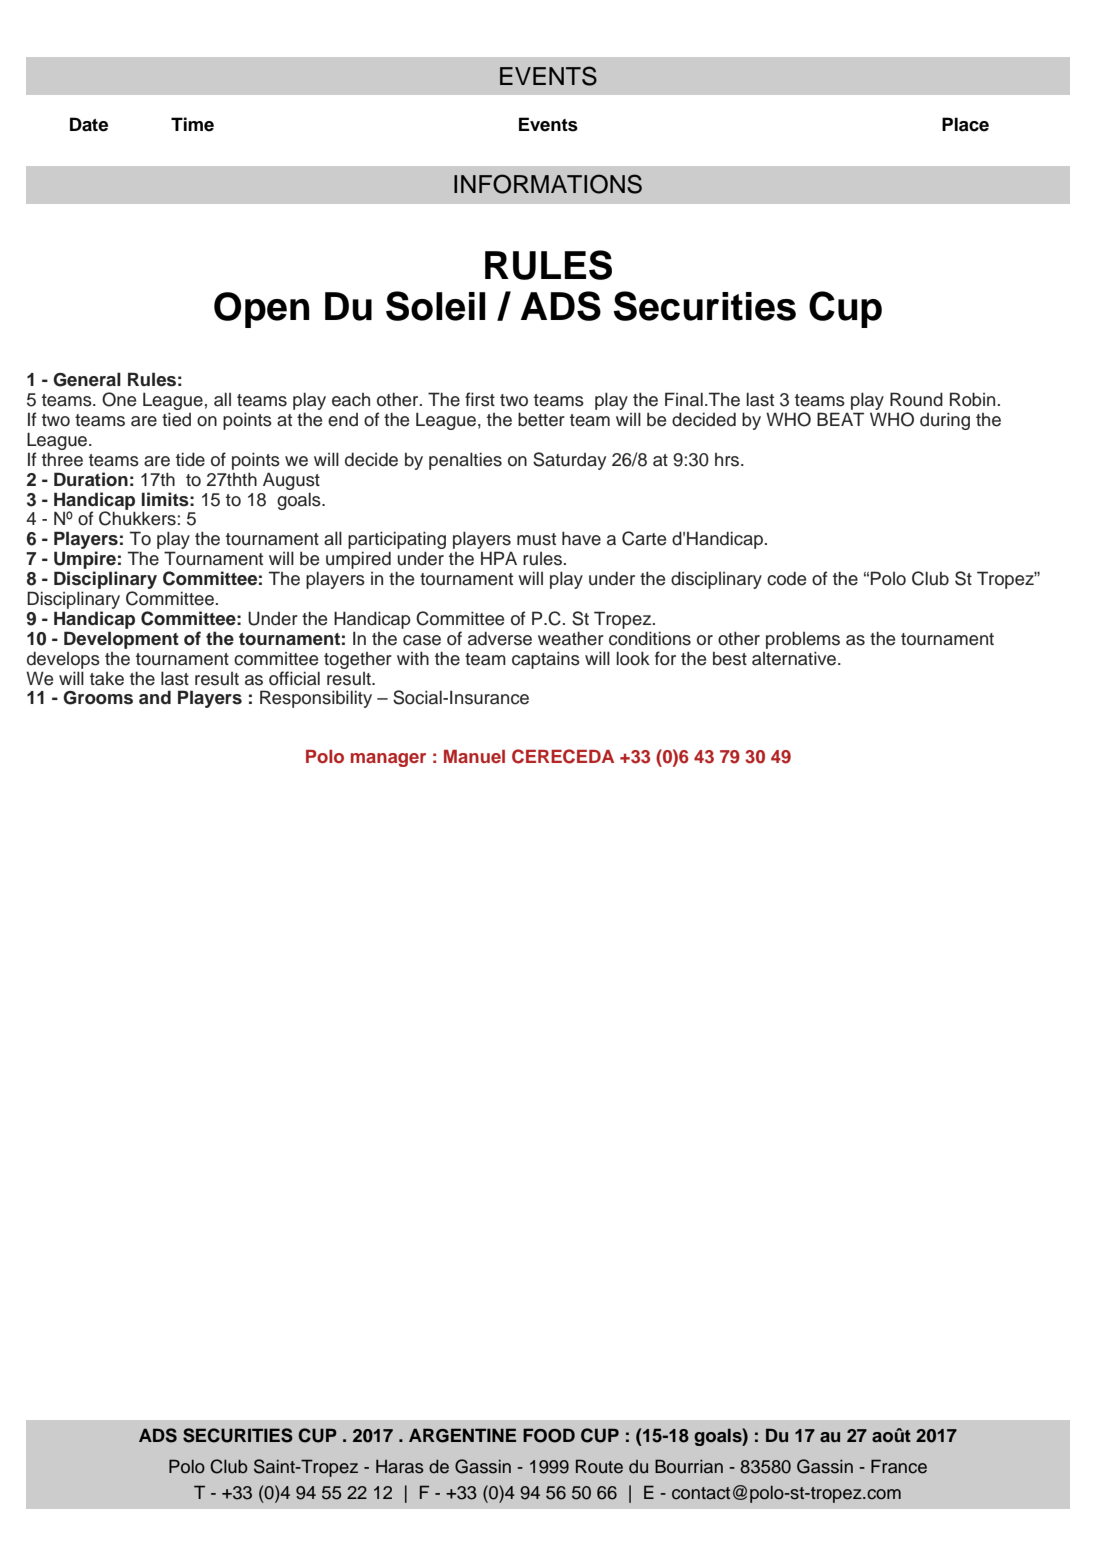  I want to click on alternative, so click(795, 658).
